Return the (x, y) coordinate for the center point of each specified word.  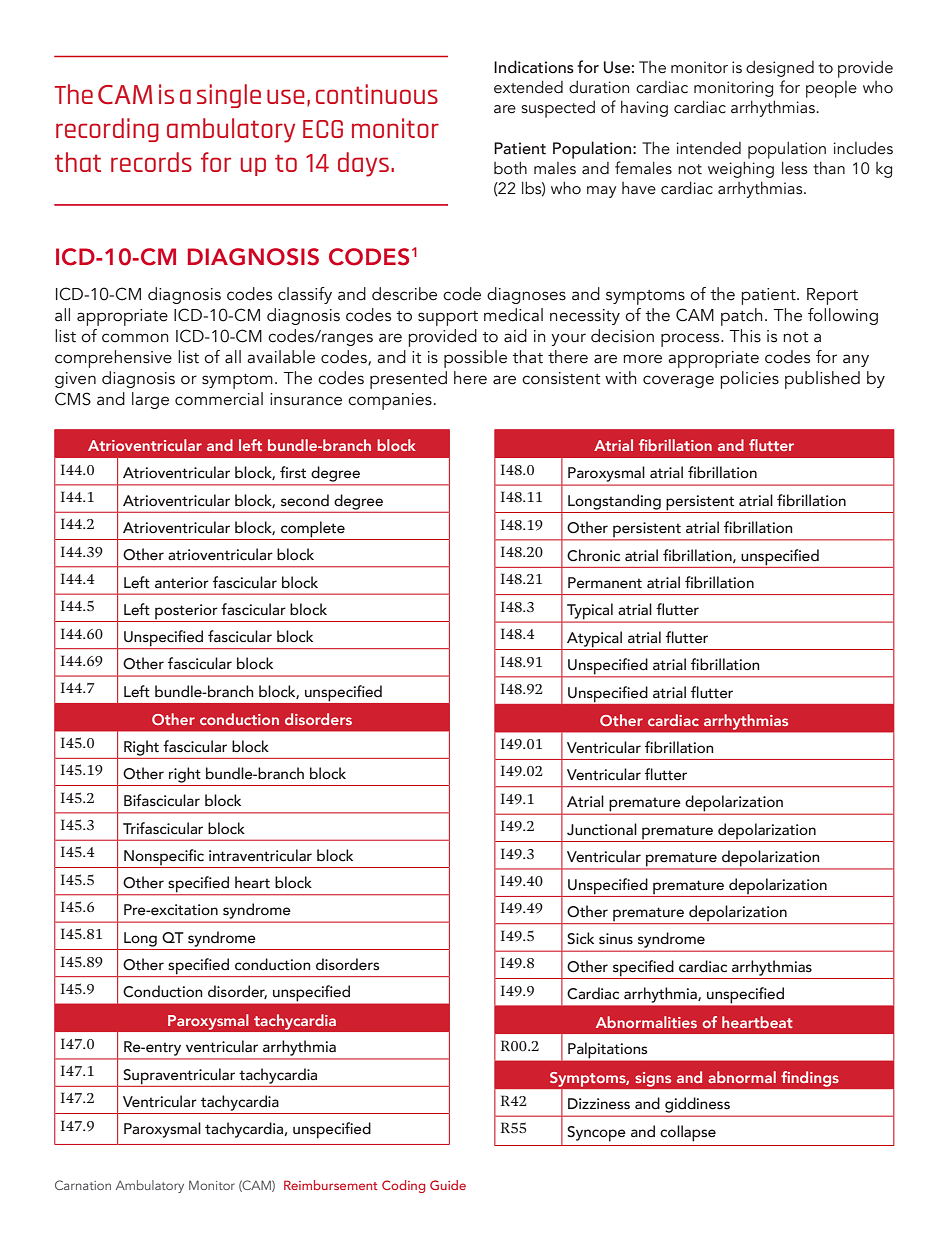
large (150, 400)
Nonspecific (164, 858)
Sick (580, 938)
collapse (688, 1133)
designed (780, 68)
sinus (616, 939)
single (229, 96)
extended (528, 87)
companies (390, 401)
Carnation (83, 1185)
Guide (448, 1185)
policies (749, 380)
